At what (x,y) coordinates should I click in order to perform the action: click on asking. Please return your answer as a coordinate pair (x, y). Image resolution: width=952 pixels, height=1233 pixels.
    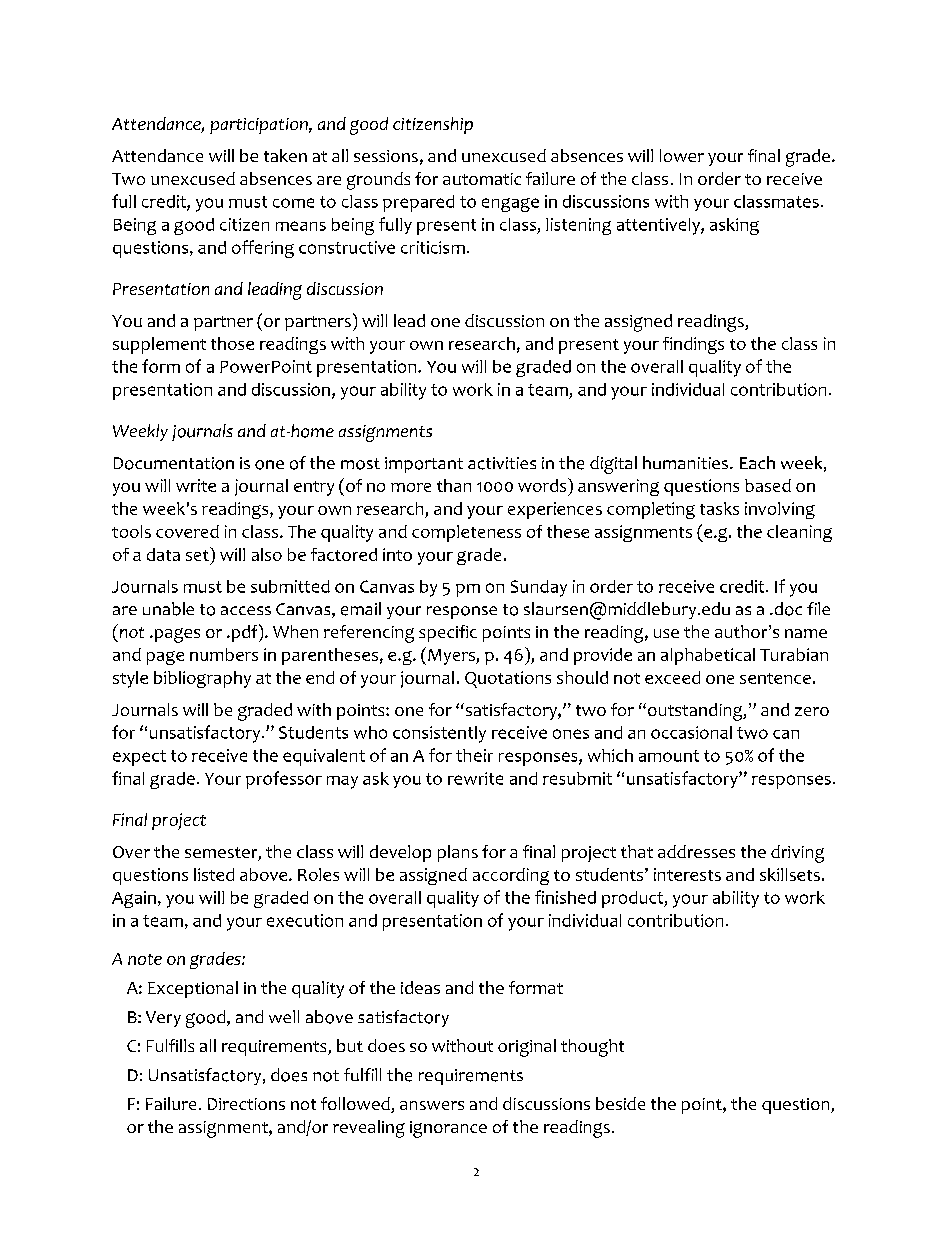
    Looking at the image, I should click on (734, 226).
